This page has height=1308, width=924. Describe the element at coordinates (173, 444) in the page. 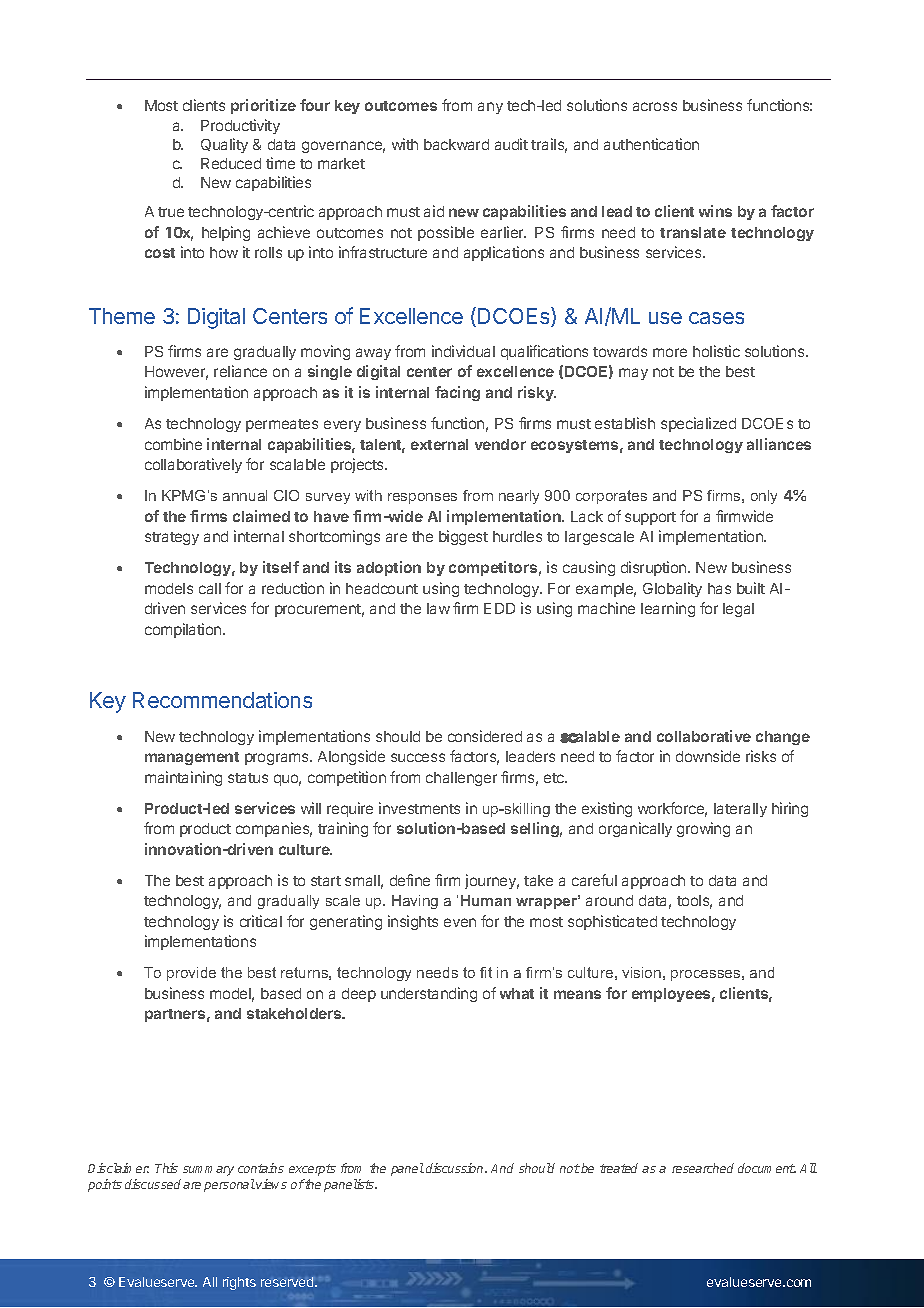

I see `combine` at that location.
